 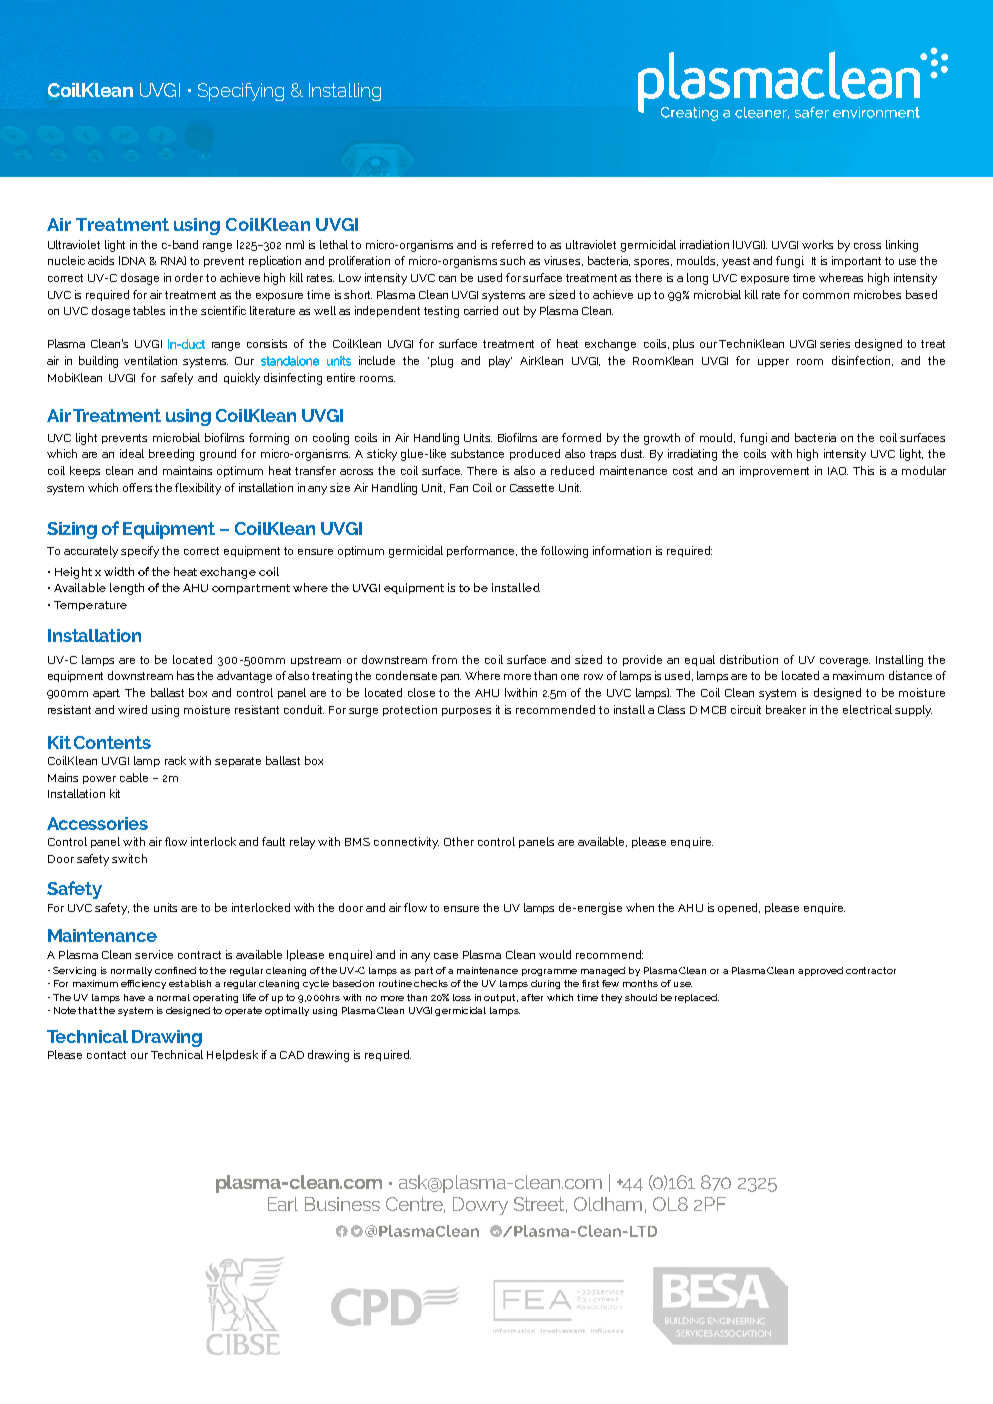 What do you see at coordinates (127, 589) in the document?
I see `length` at bounding box center [127, 589].
